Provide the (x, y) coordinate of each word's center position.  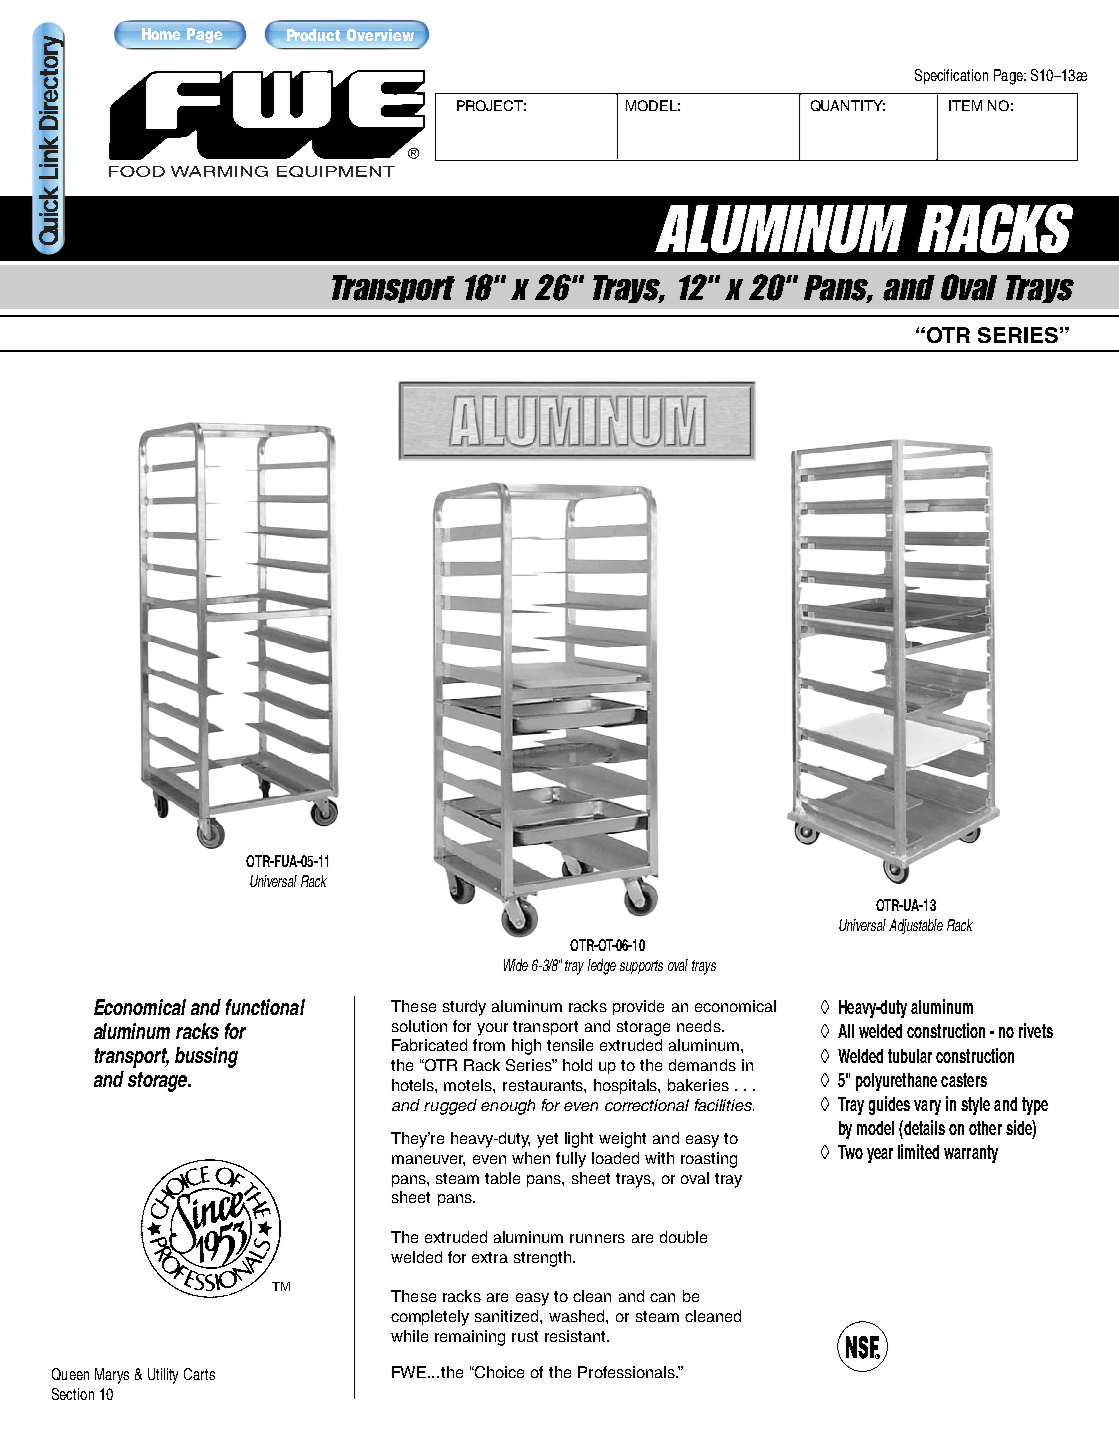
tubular (910, 1056)
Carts (199, 1374)
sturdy (464, 1008)
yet (547, 1140)
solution (419, 1026)
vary (927, 1107)
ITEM (965, 105)
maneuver (428, 1160)
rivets (1036, 1030)
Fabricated (429, 1045)
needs (700, 1026)
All (846, 1031)
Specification (951, 76)
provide (638, 1007)
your (492, 1029)
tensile (570, 1045)
